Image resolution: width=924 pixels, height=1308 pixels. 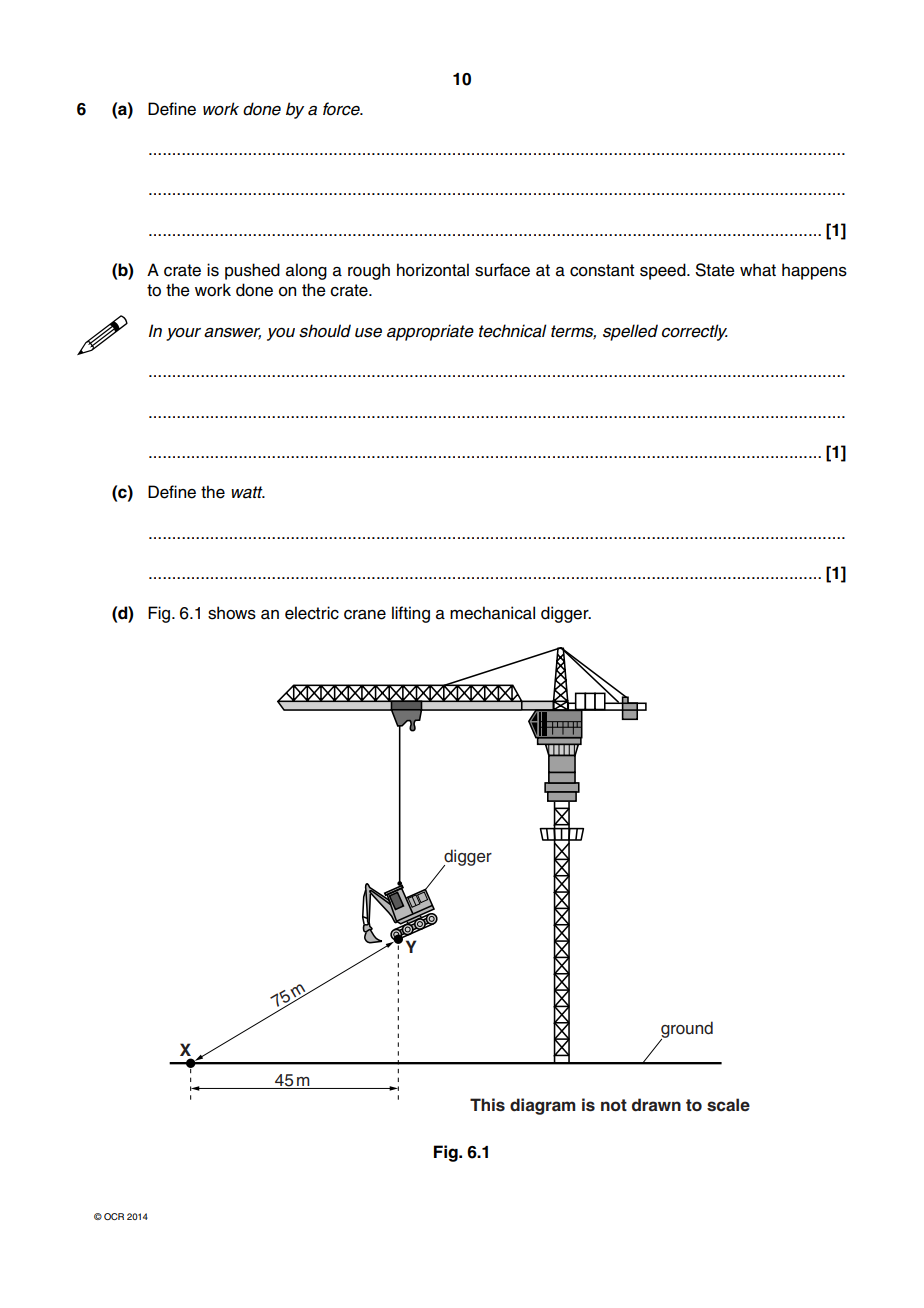 What do you see at coordinates (411, 614) in the screenshot?
I see `lifting` at bounding box center [411, 614].
